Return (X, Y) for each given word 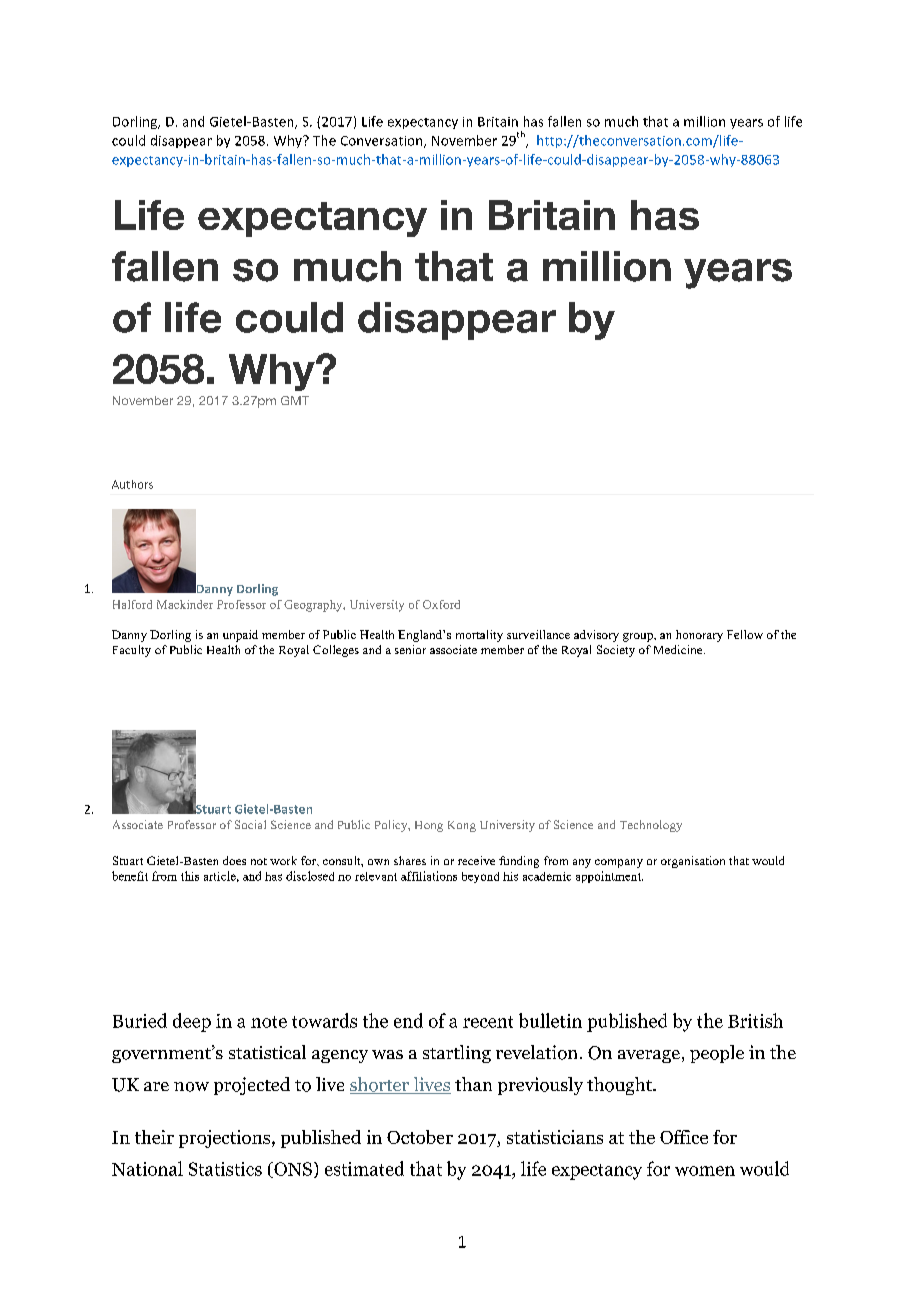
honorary (699, 636)
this (190, 876)
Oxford (441, 604)
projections (224, 1139)
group (639, 637)
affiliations (429, 876)
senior (410, 649)
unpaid (240, 636)
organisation (693, 862)
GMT (295, 400)
